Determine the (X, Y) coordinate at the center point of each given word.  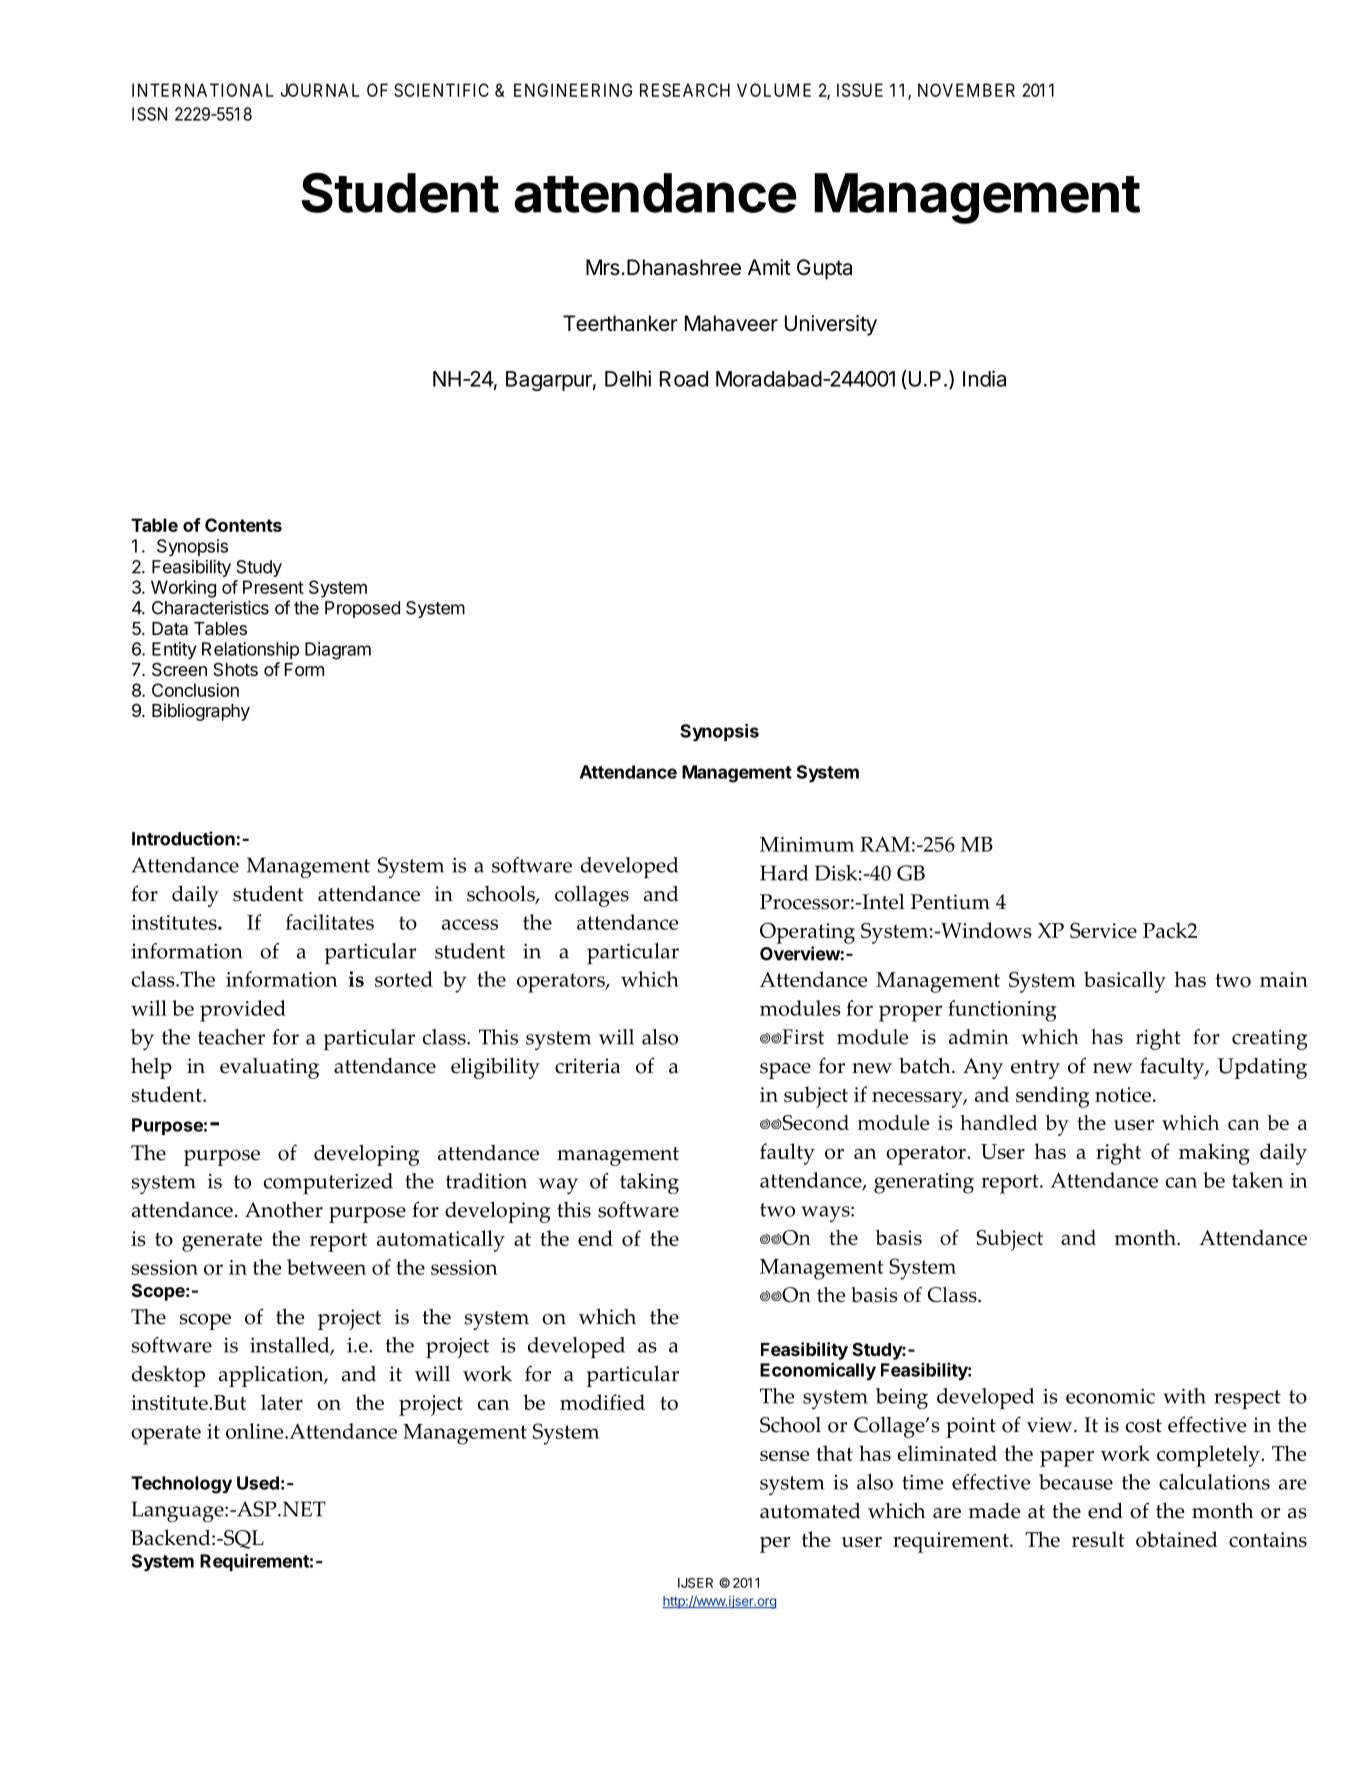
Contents (243, 525)
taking (649, 1183)
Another (284, 1210)
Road (684, 379)
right (1118, 1154)
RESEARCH (685, 90)
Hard (784, 873)
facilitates (330, 922)
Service (1103, 930)
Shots (235, 669)
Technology (181, 1485)
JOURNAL (320, 90)
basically (1125, 982)
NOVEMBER (966, 90)
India (984, 378)
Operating (807, 933)
